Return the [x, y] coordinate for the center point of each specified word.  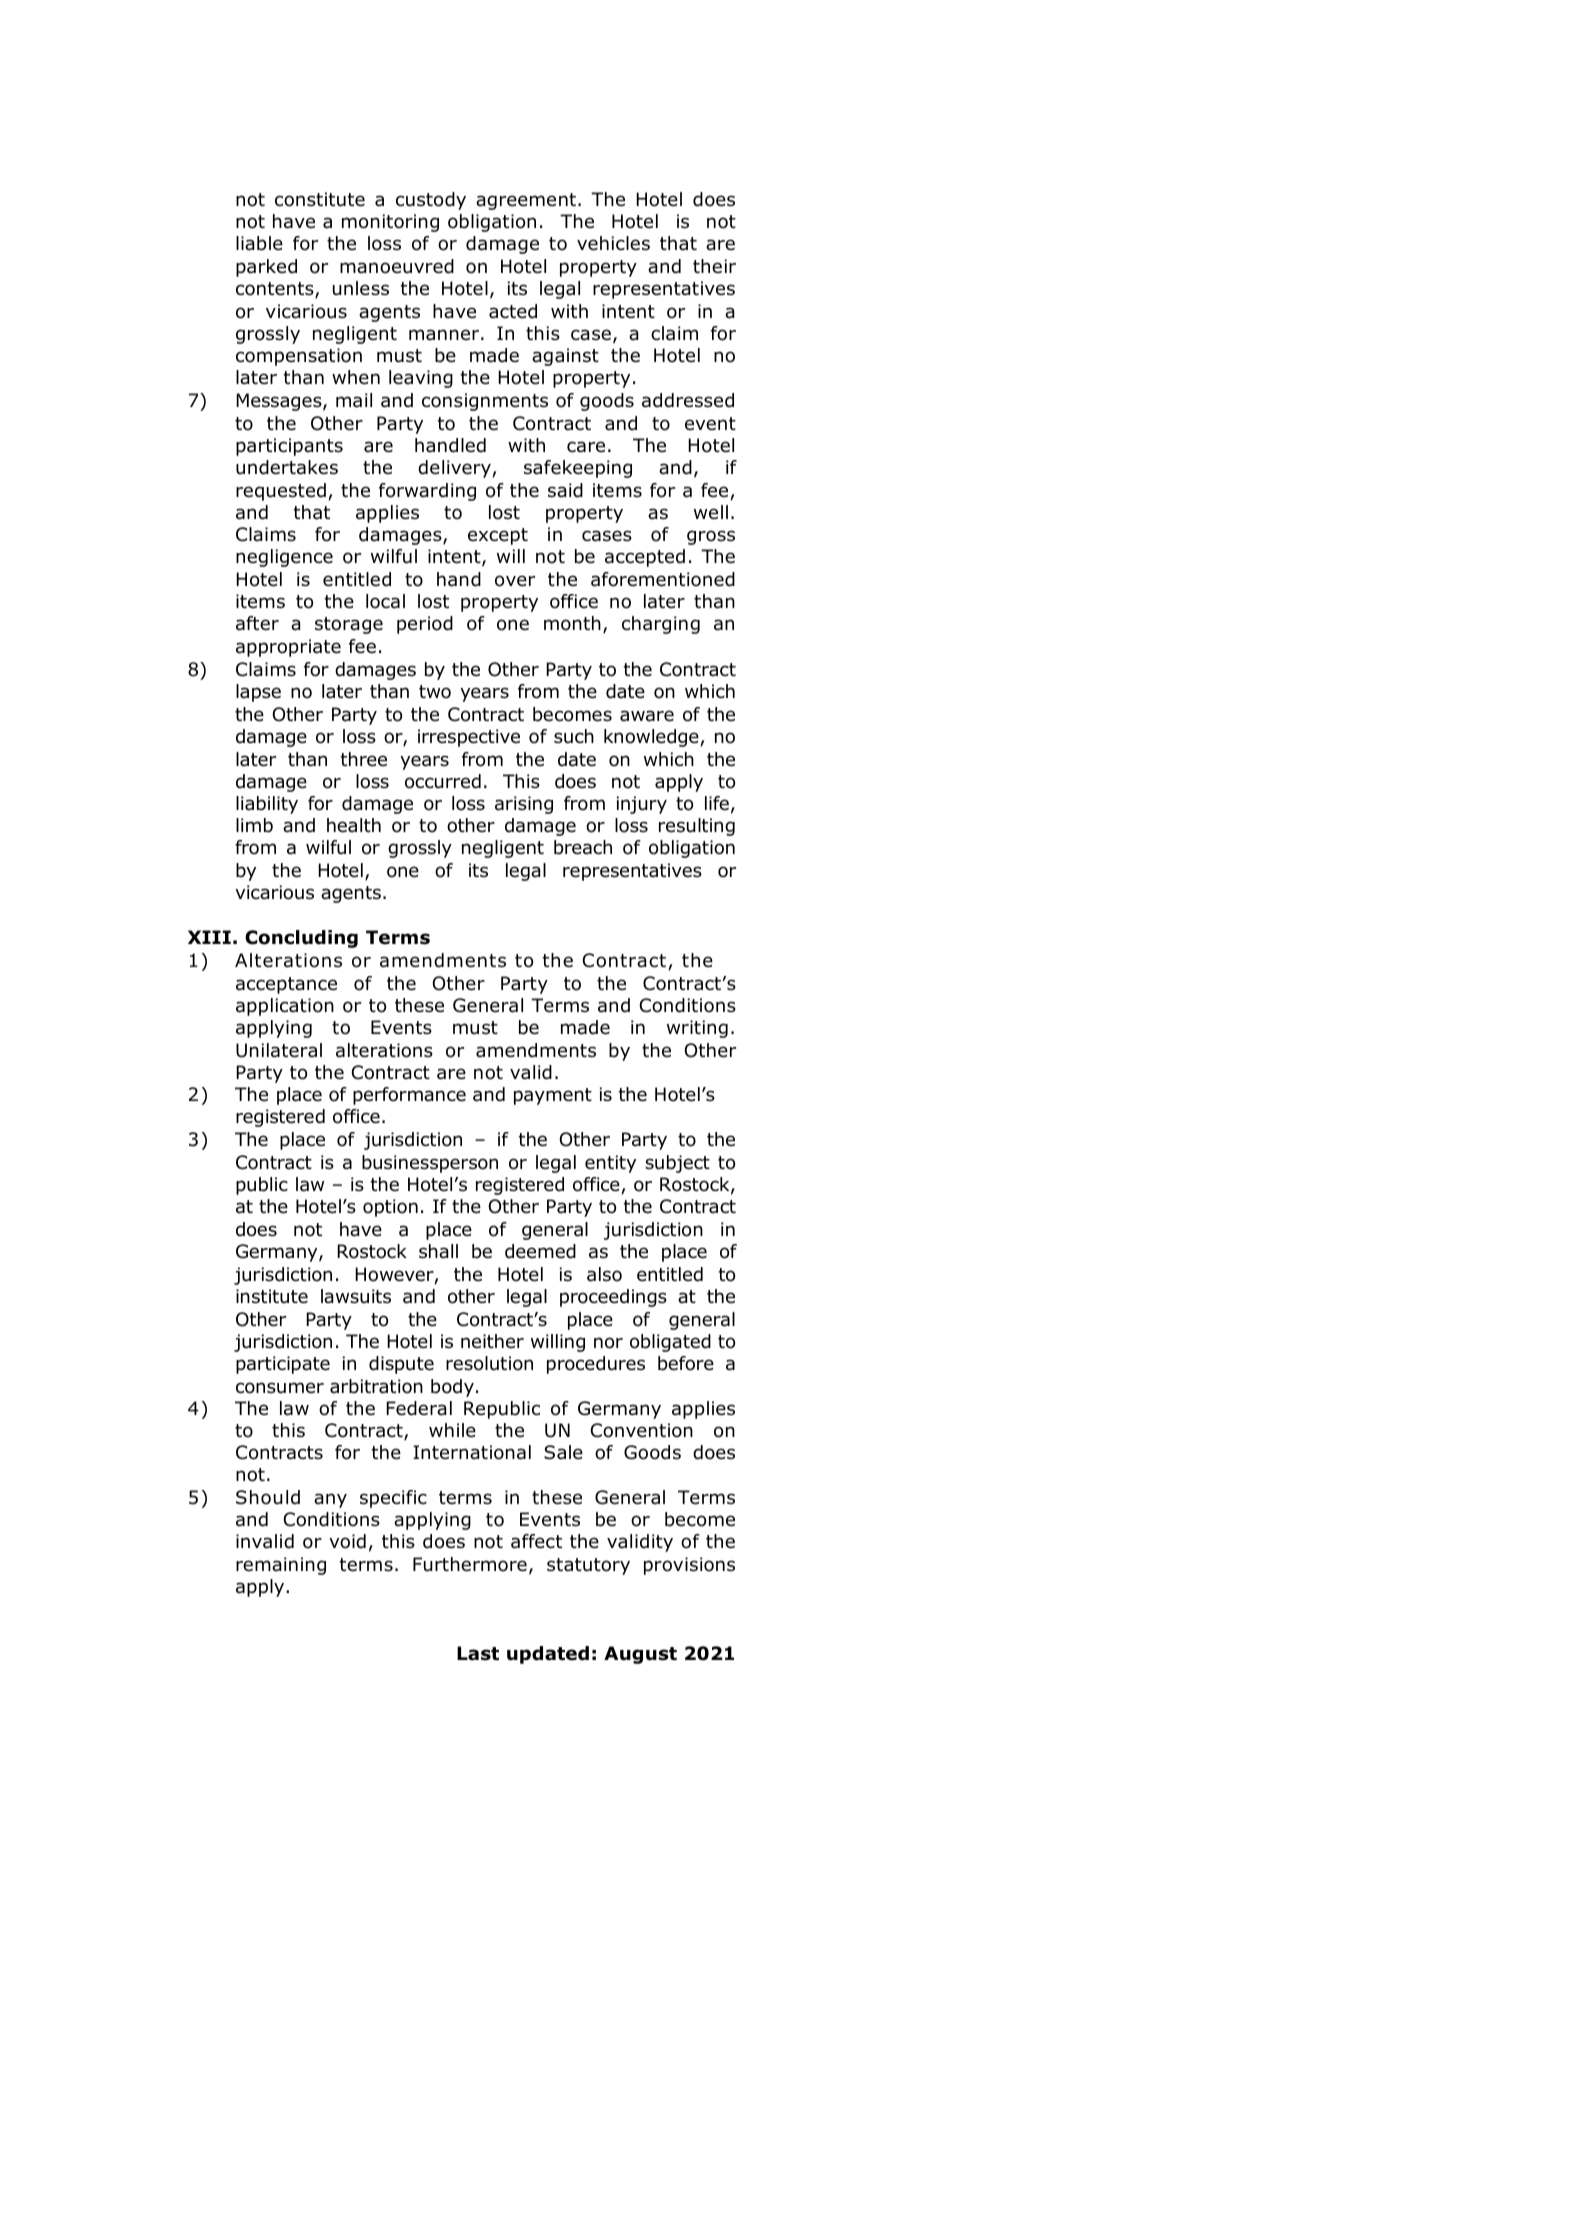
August [640, 1655]
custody [431, 201]
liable [259, 243]
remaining [281, 1566]
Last [478, 1653]
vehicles [613, 243]
